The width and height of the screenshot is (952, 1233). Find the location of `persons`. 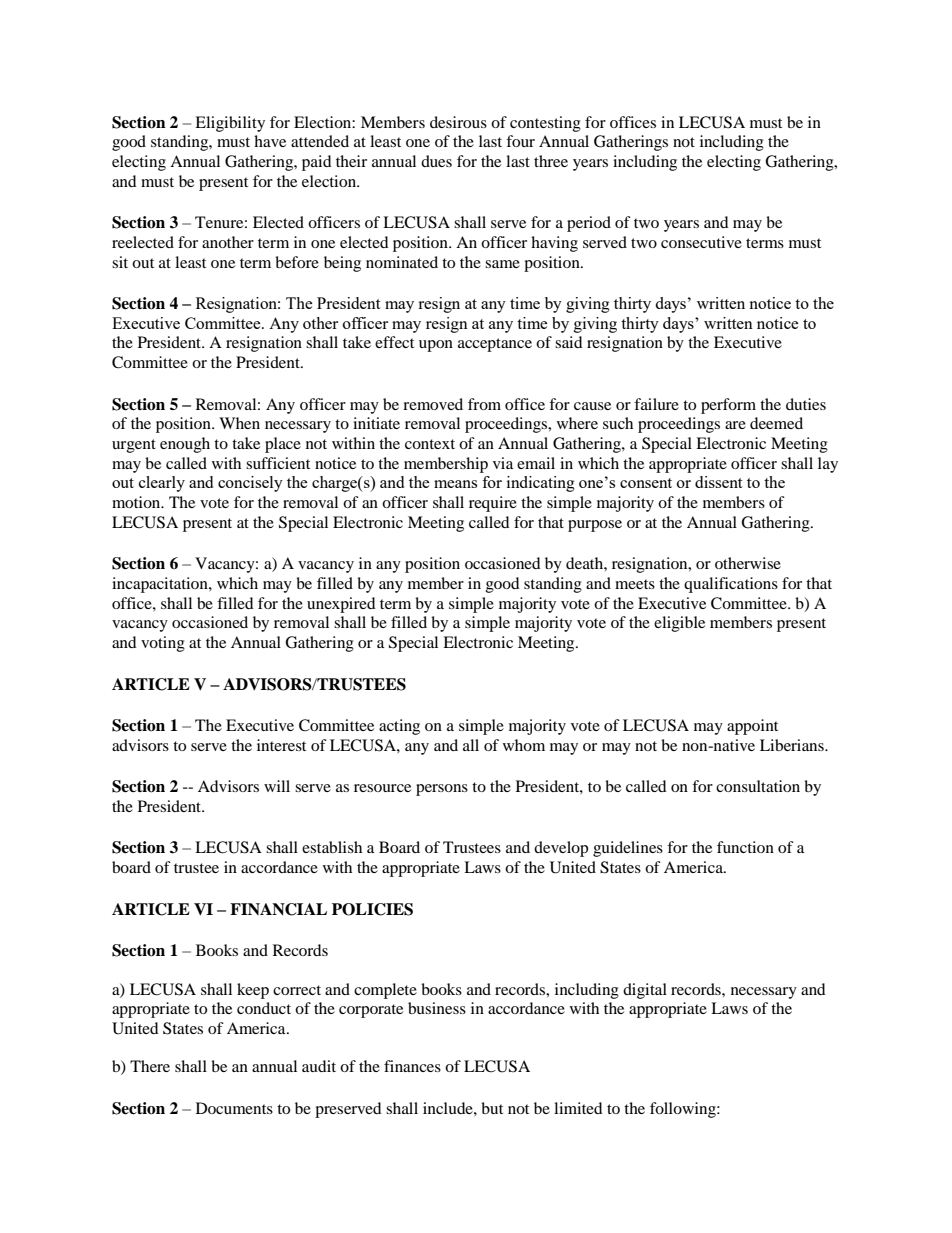

persons is located at coordinates (442, 790).
